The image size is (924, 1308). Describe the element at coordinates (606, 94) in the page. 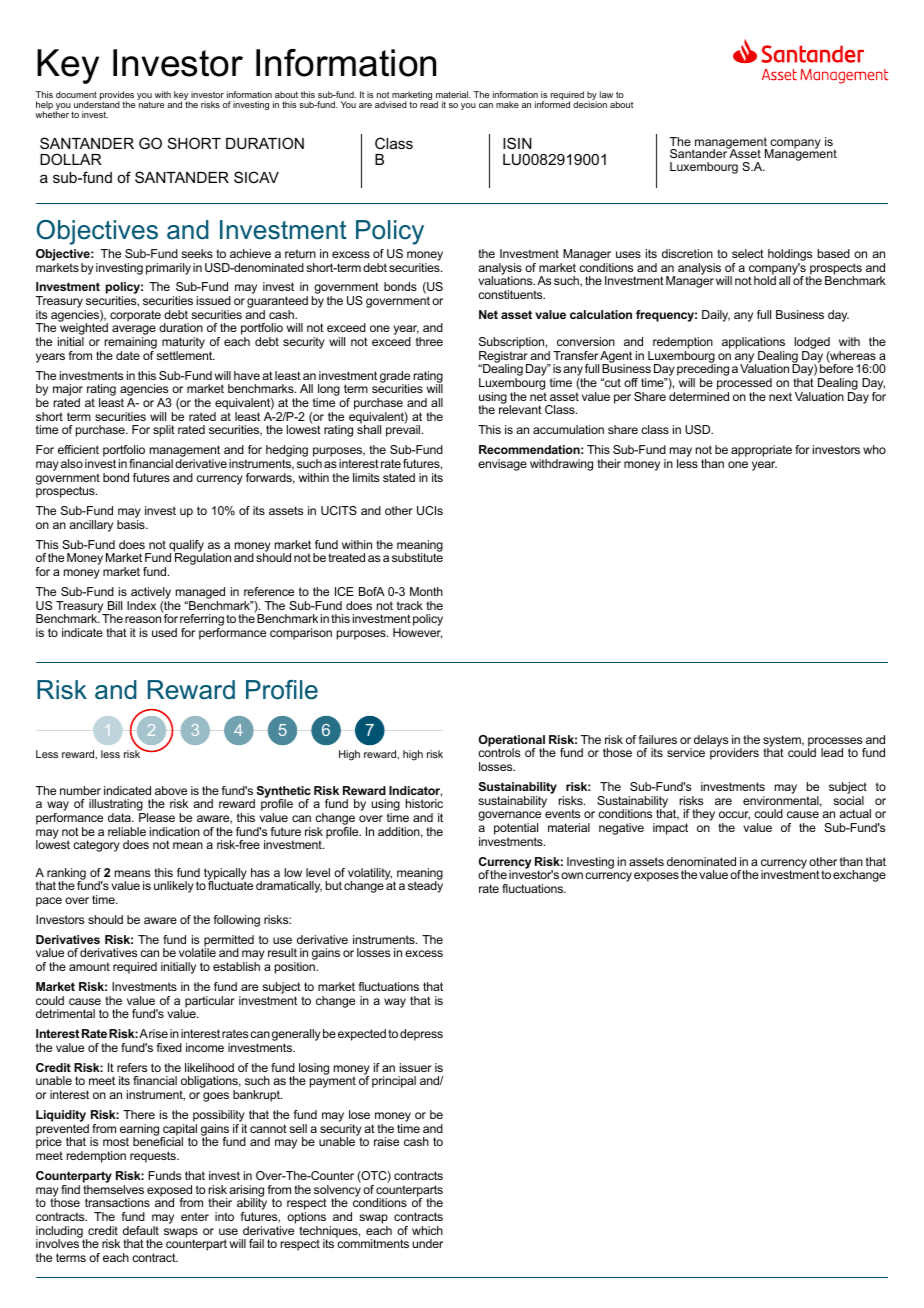

I see `law` at that location.
